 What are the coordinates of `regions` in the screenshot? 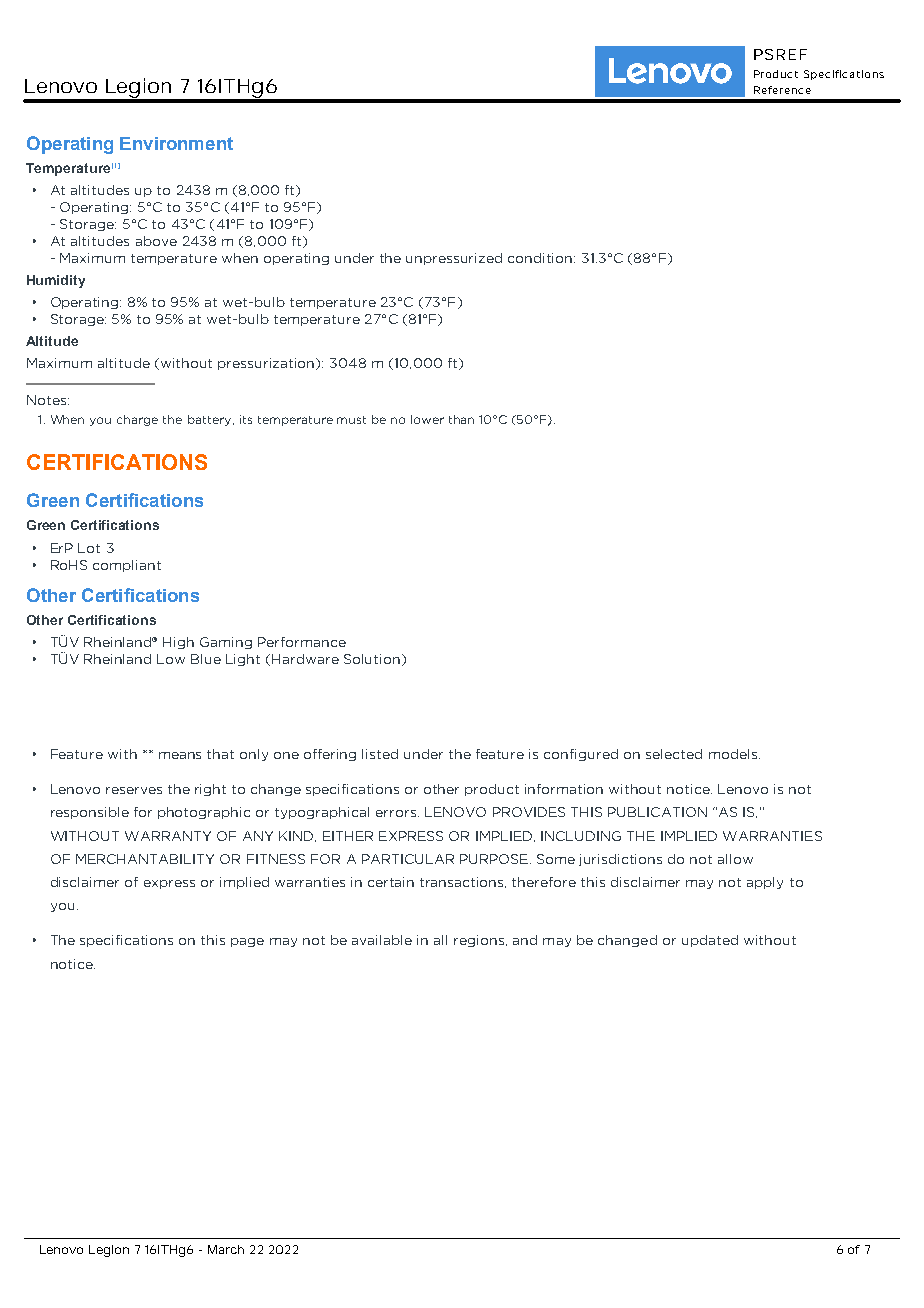 It's located at (479, 941).
